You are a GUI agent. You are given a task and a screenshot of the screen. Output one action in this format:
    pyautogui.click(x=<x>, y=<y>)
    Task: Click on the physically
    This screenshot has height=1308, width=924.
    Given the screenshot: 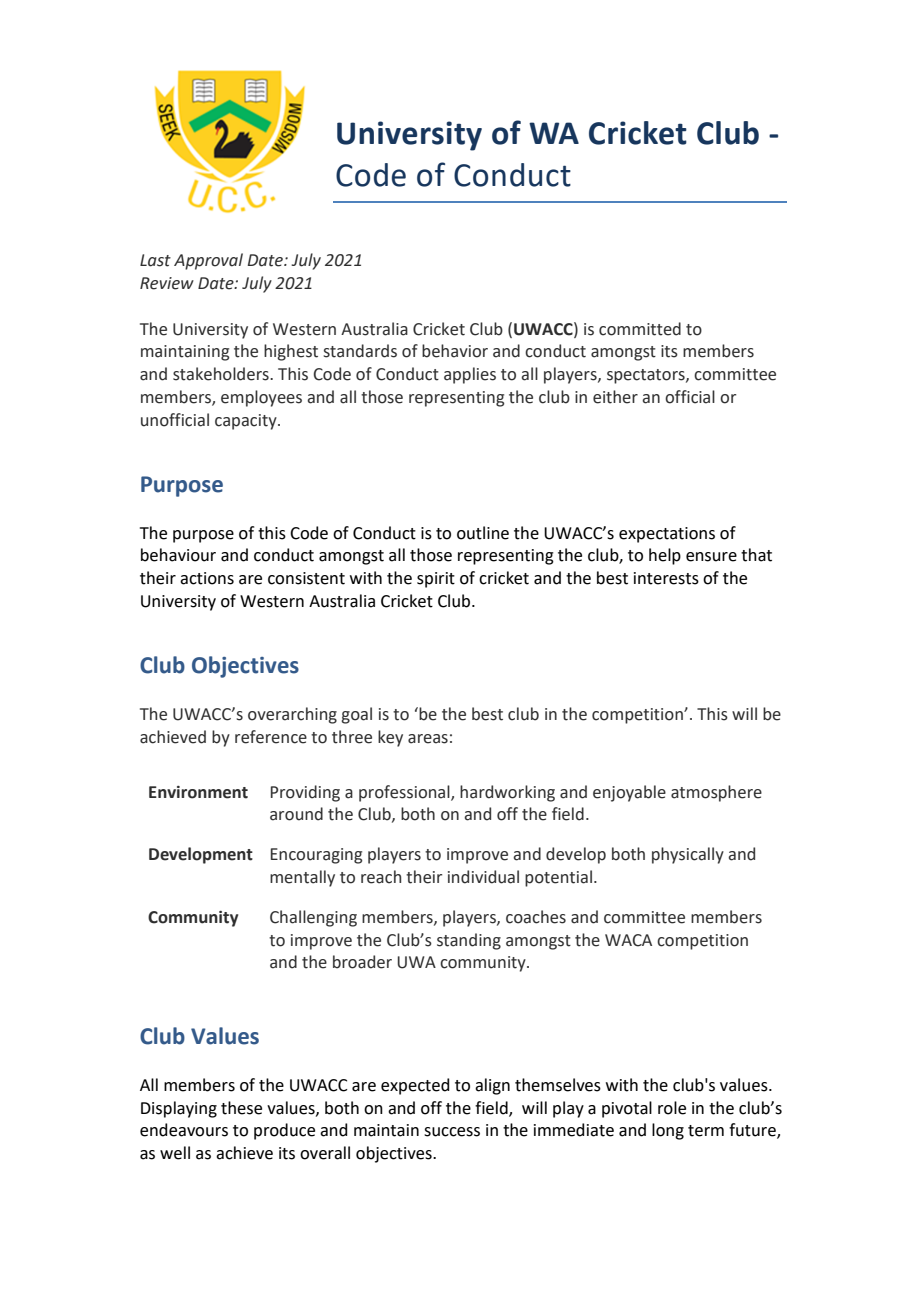 What is the action you would take?
    pyautogui.click(x=688, y=855)
